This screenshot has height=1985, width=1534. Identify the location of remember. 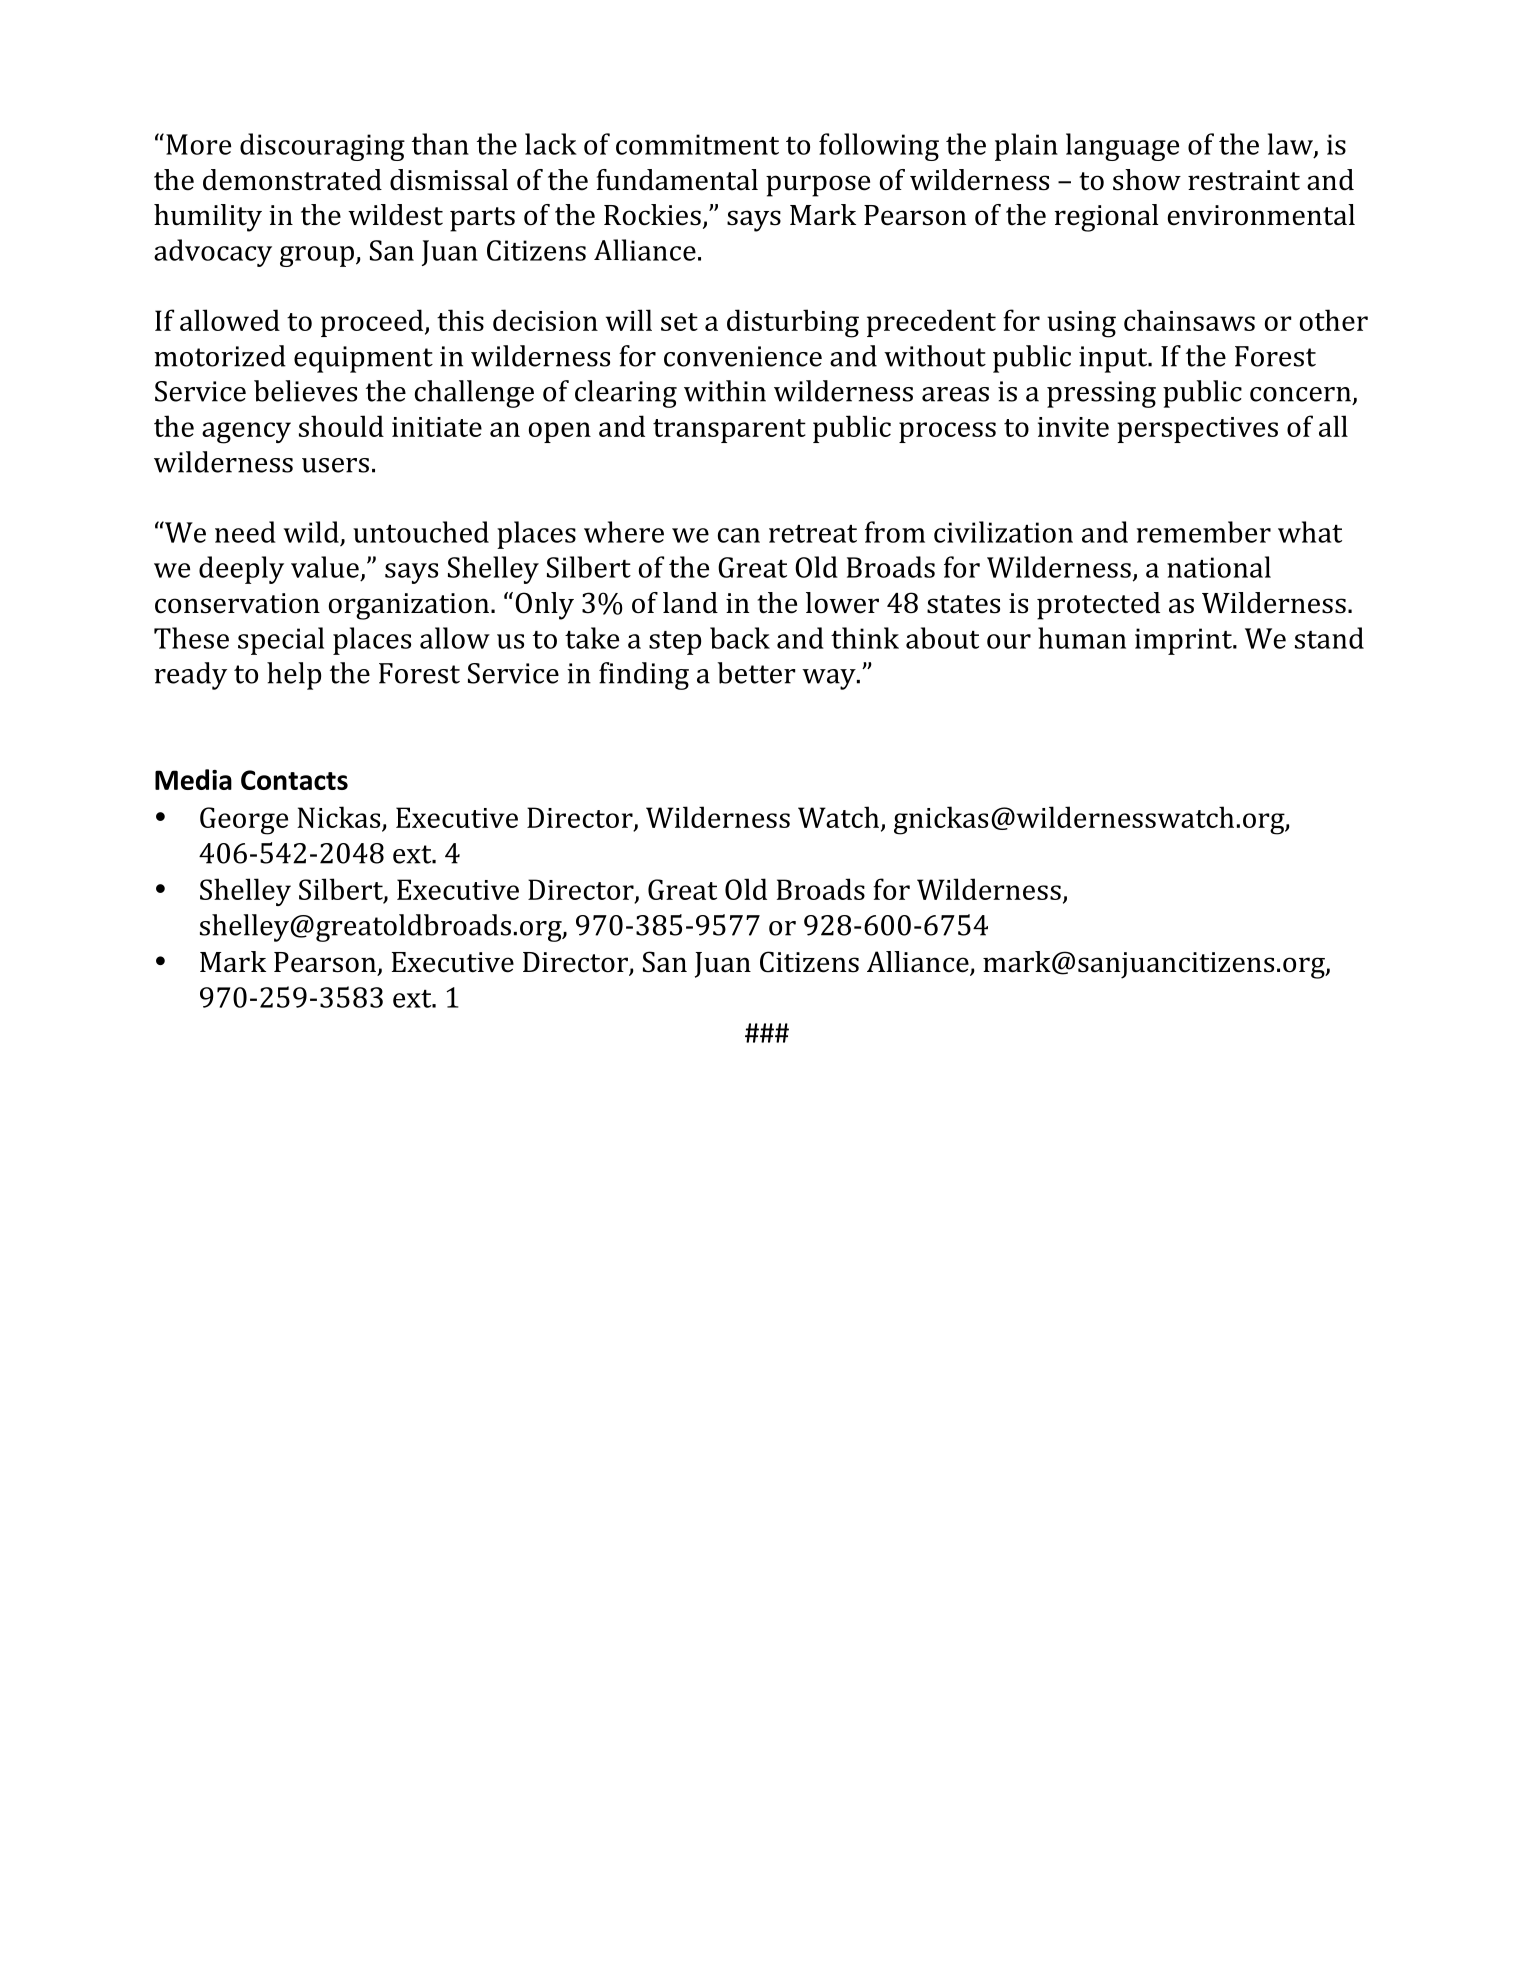
(1204, 532).
